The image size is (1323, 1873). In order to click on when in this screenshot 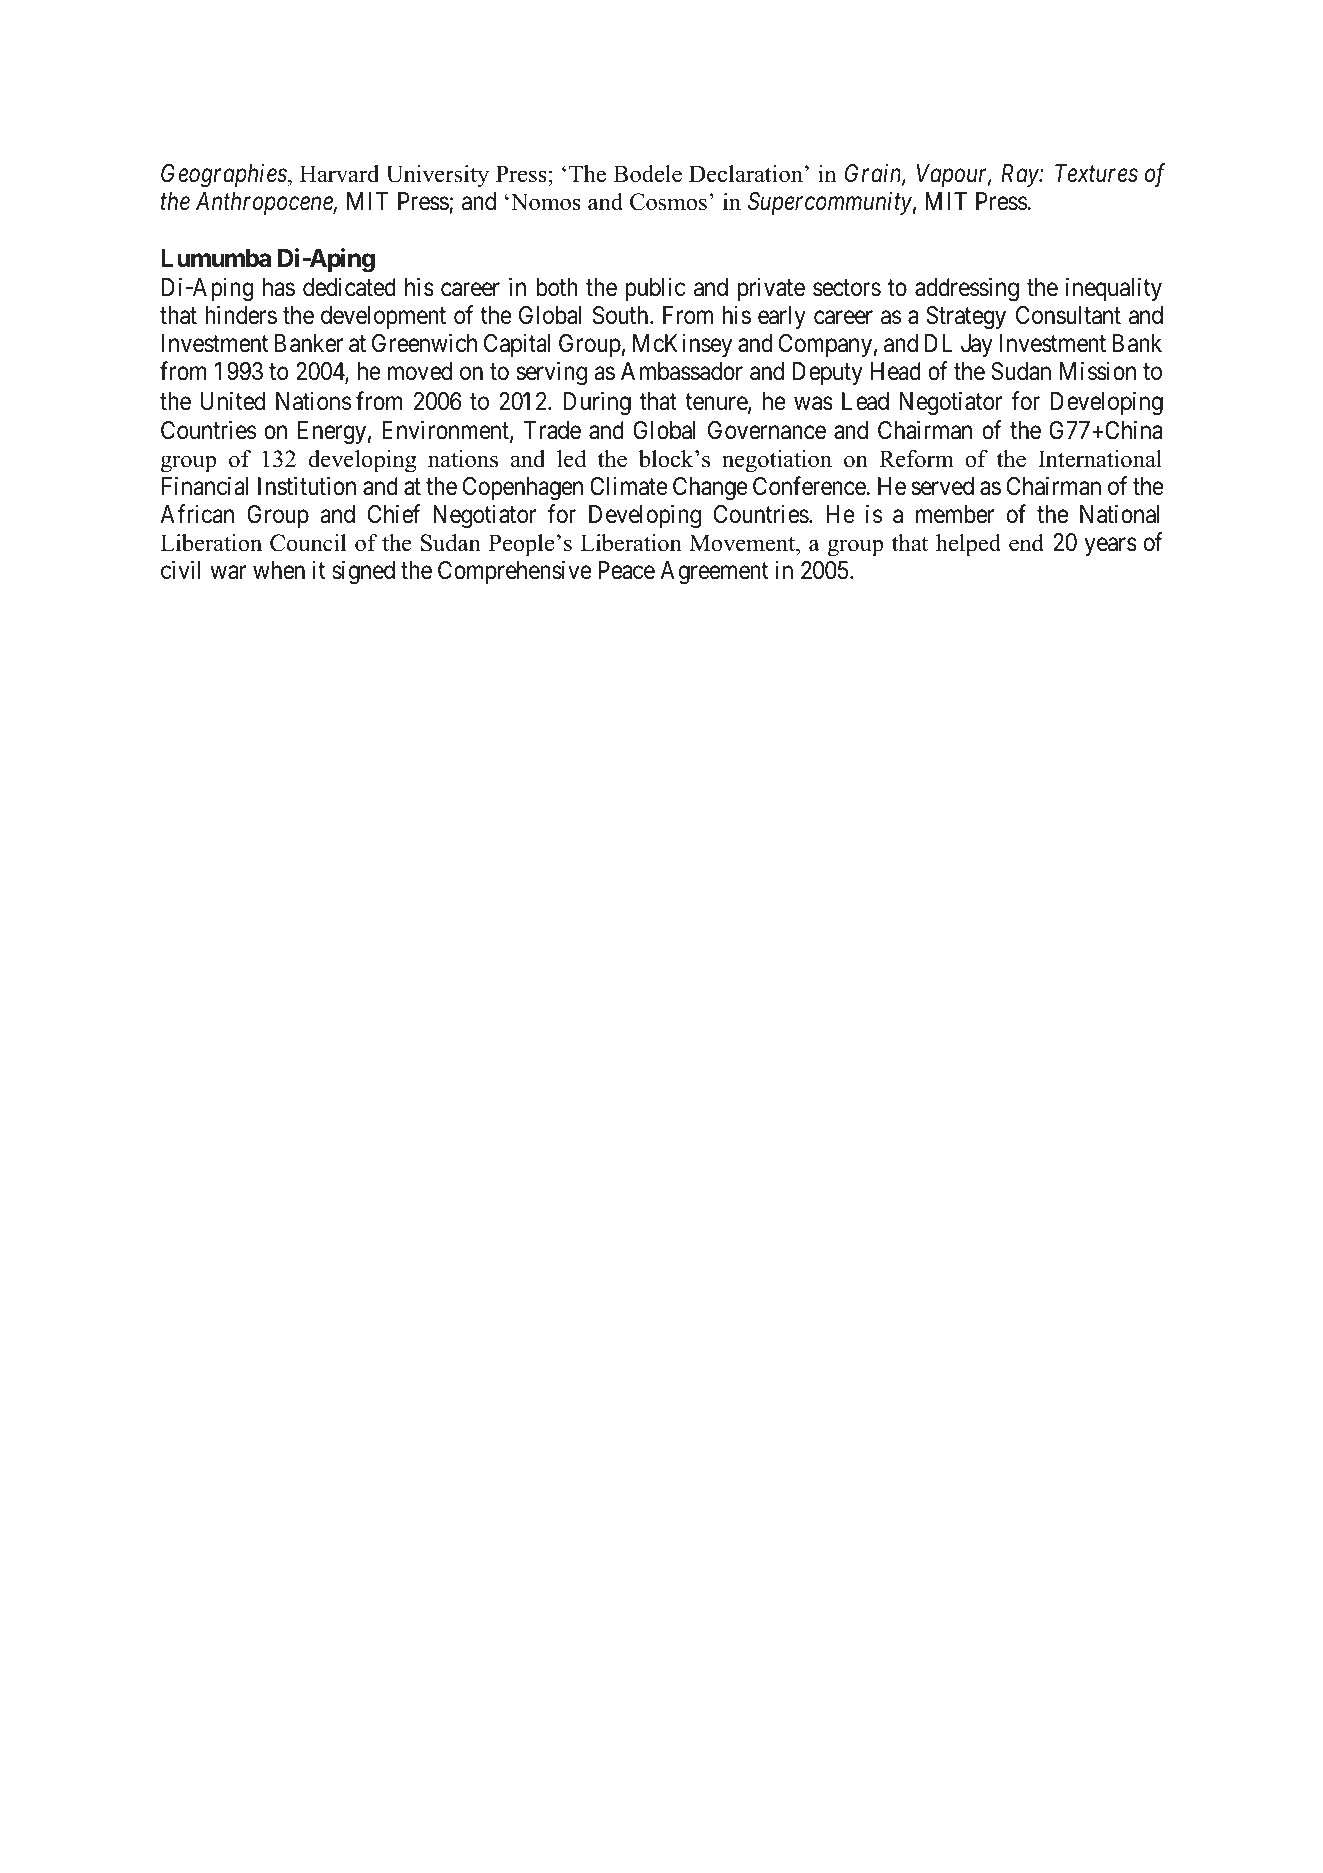, I will do `click(279, 570)`.
